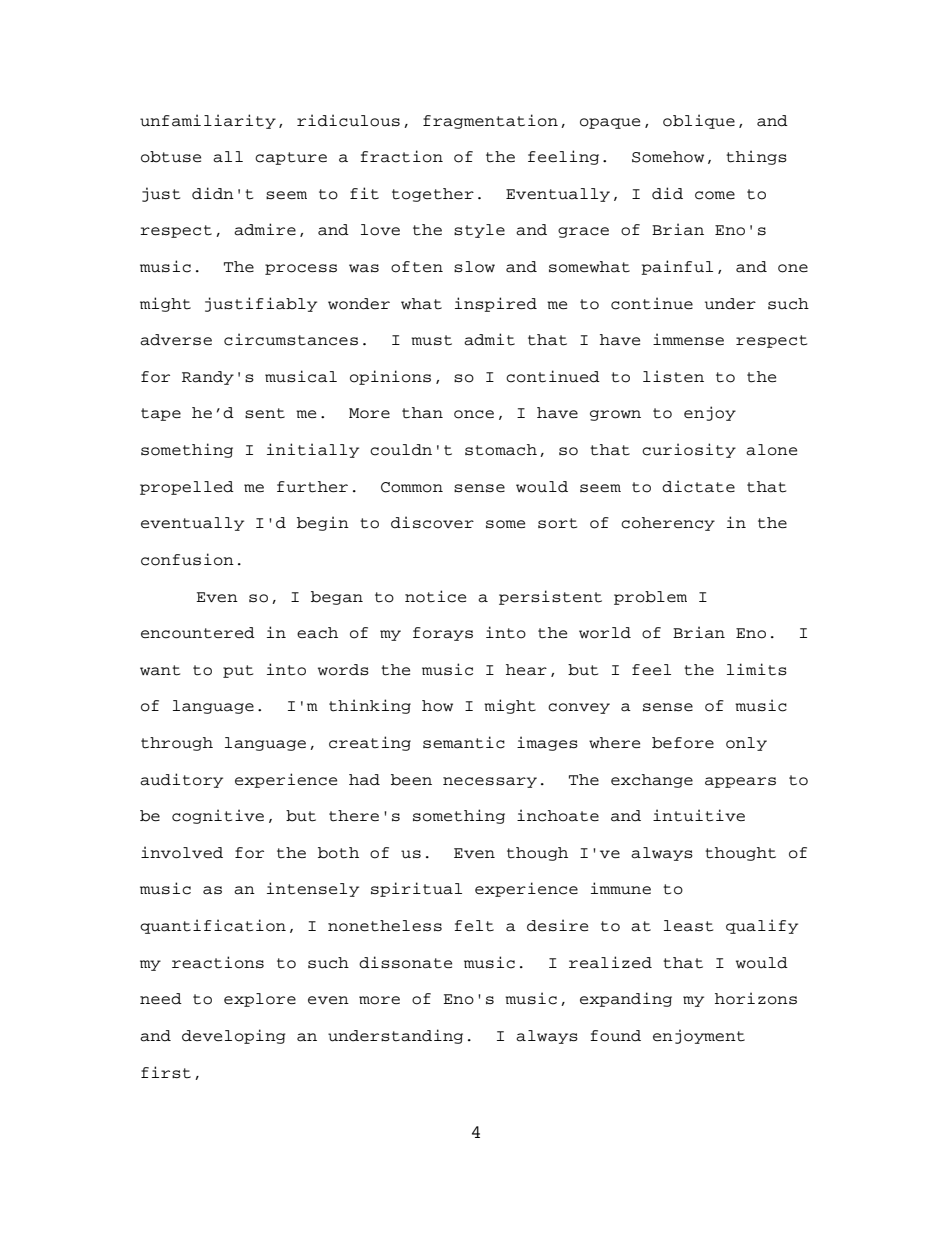 This screenshot has height=1233, width=952. Describe the element at coordinates (218, 816) in the screenshot. I see `cognitive` at that location.
